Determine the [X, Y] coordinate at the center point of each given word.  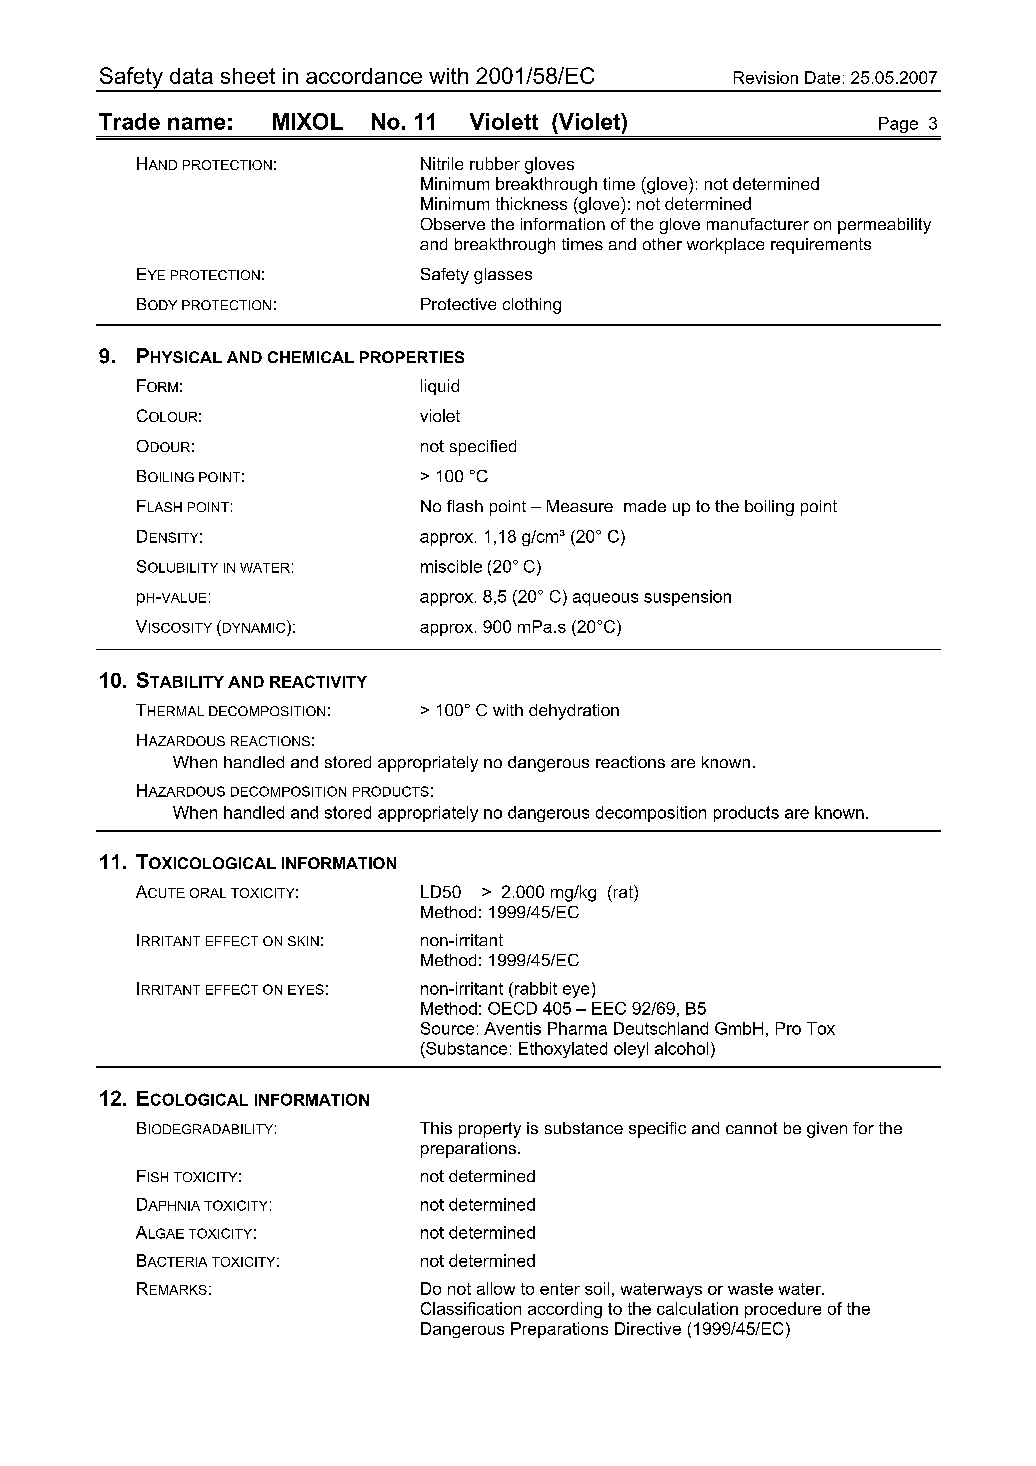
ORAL [208, 893]
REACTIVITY [318, 681]
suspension [687, 598]
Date [822, 77]
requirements [821, 246]
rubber [495, 163]
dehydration [574, 712]
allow [496, 1288]
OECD [512, 1008]
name [196, 123]
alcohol [681, 1048]
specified [483, 448]
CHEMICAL [311, 357]
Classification [471, 1308]
